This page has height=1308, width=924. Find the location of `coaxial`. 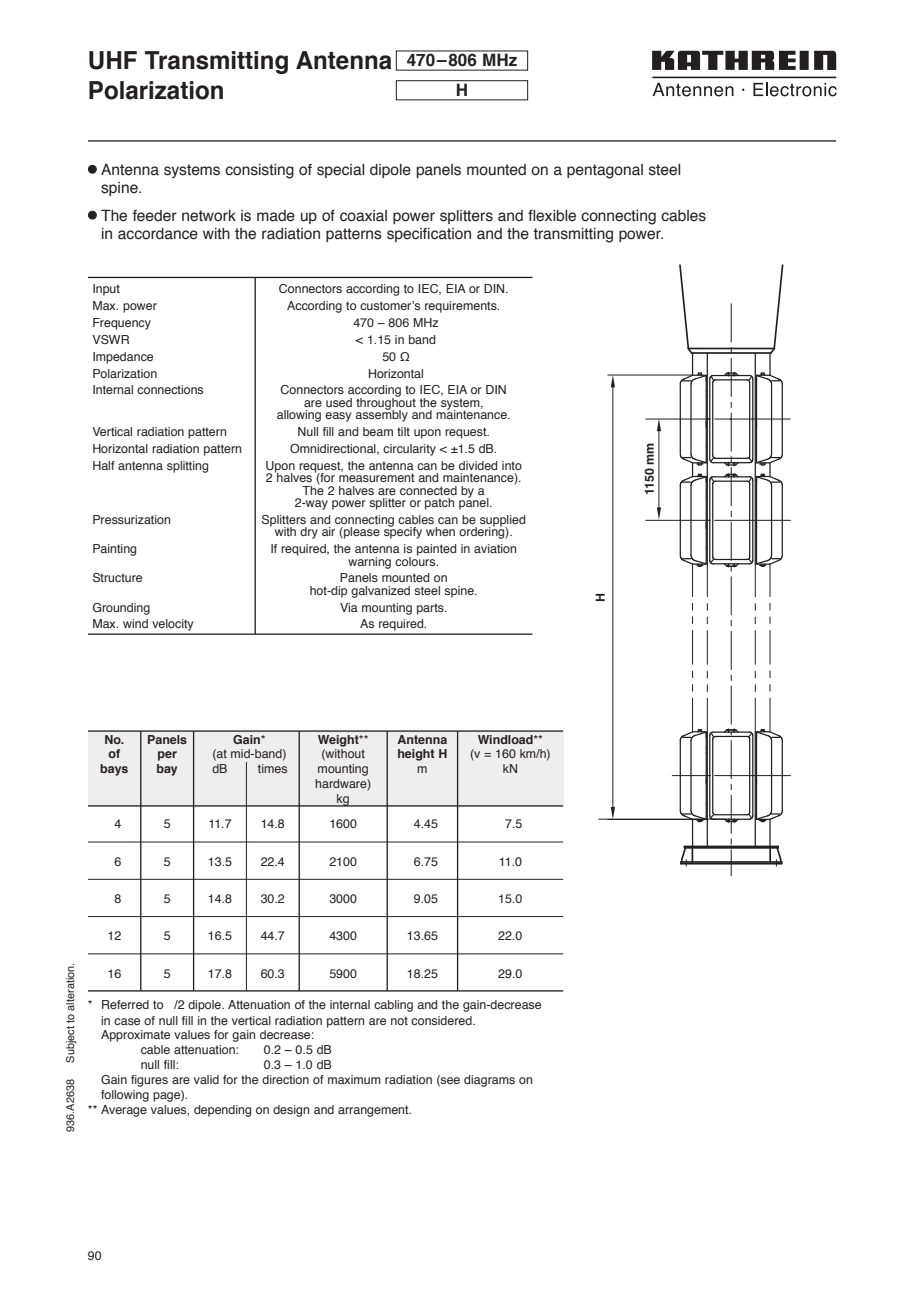

coaxial is located at coordinates (363, 216).
